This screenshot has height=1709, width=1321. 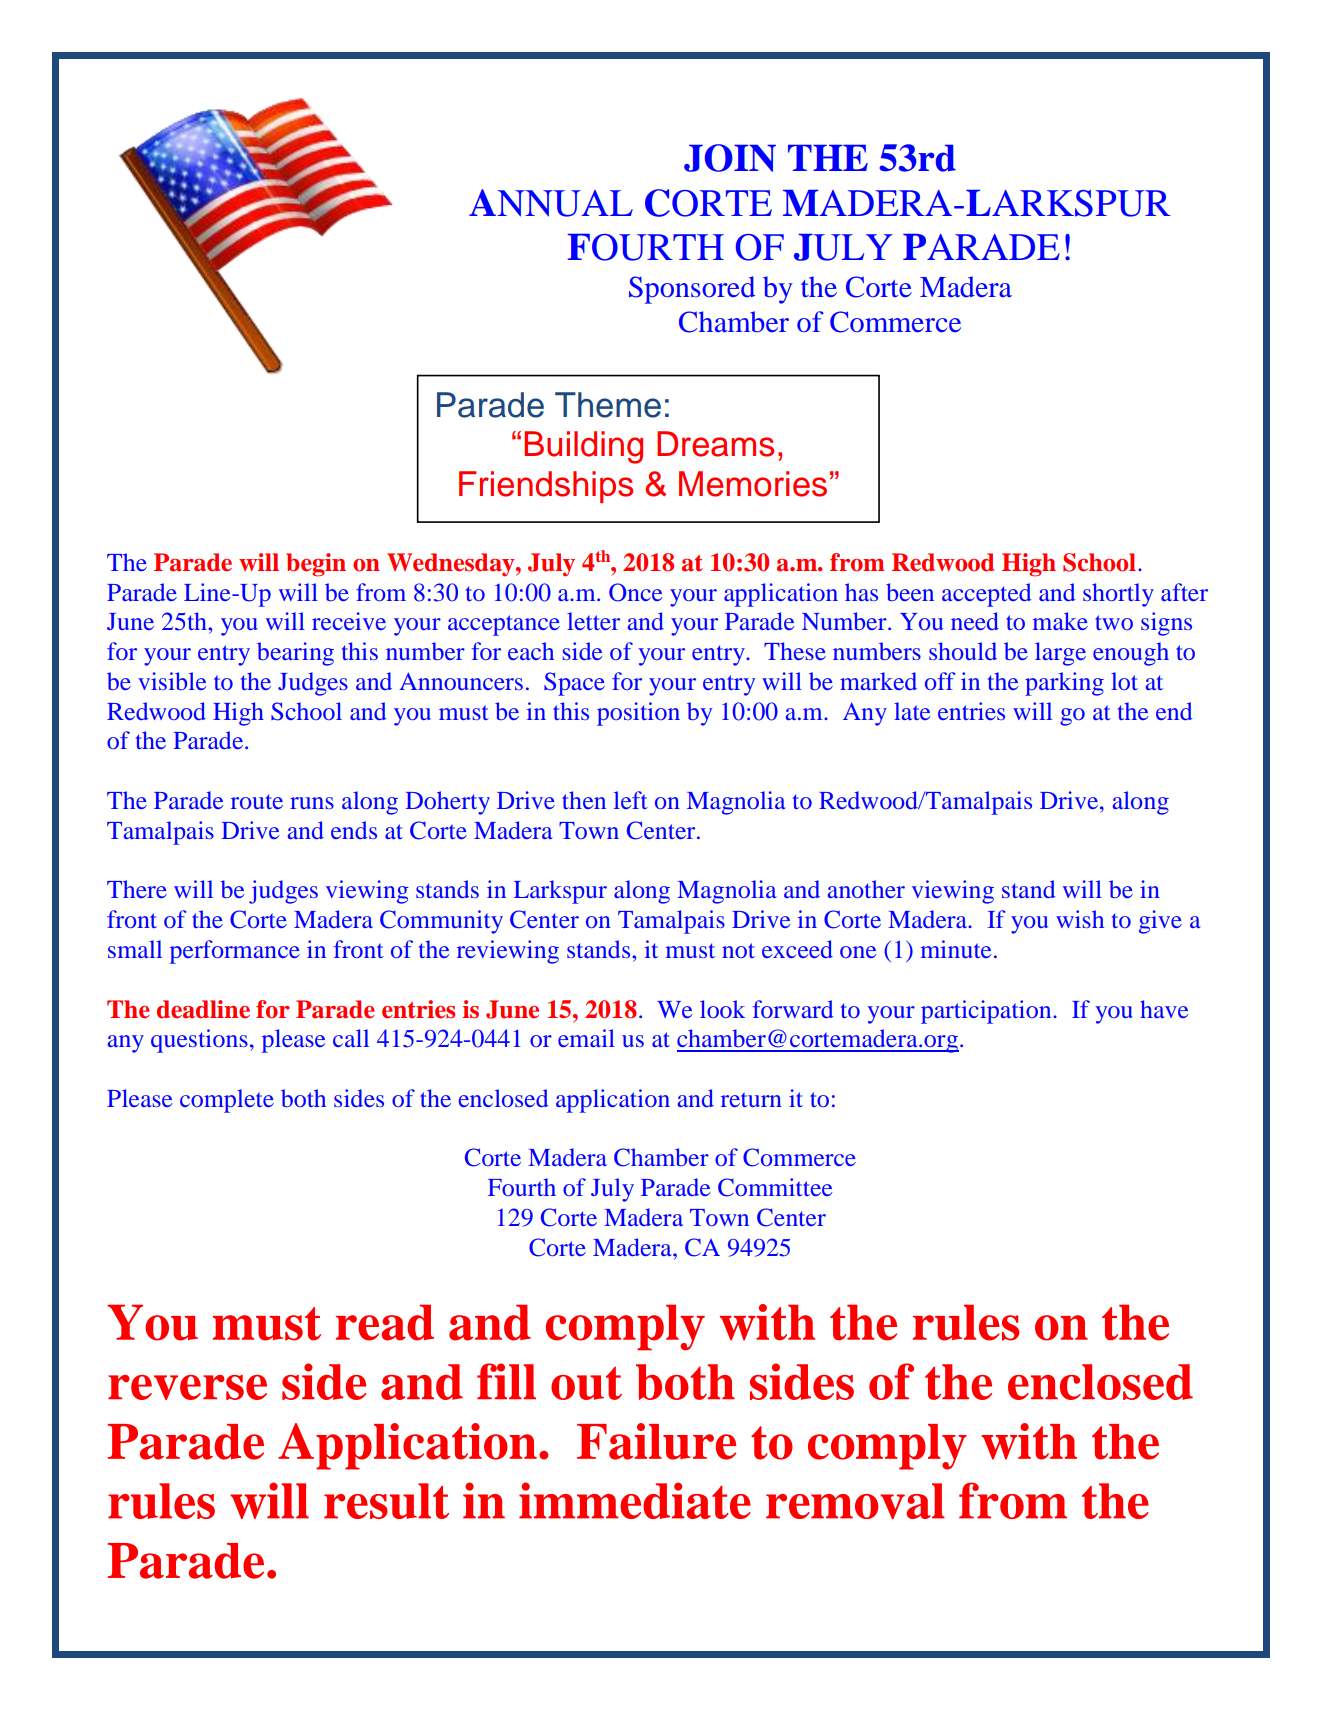 What do you see at coordinates (987, 1012) in the screenshot?
I see `participation` at bounding box center [987, 1012].
